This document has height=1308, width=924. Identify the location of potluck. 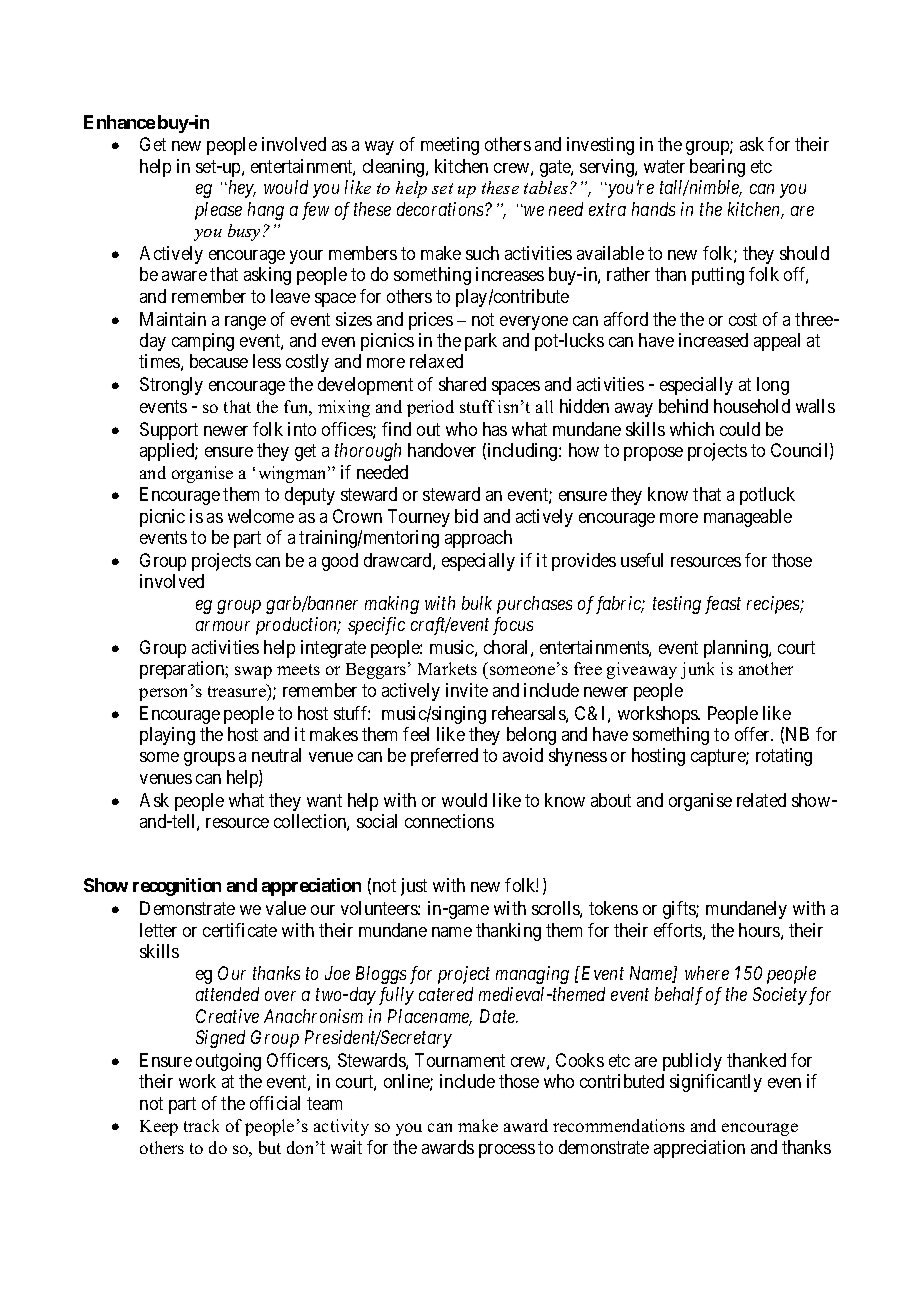
(767, 496).
